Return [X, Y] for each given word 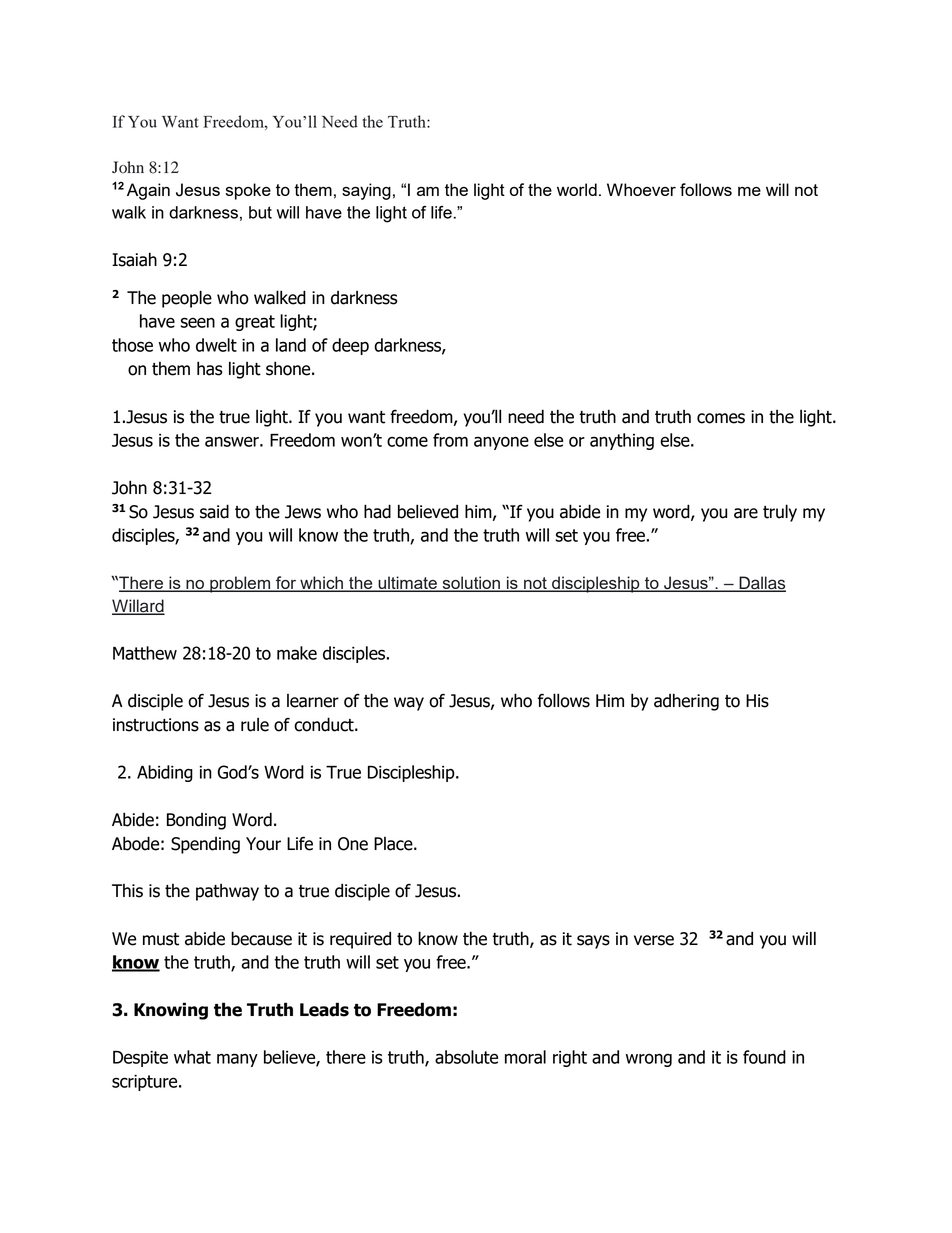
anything [622, 441]
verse [654, 940]
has [210, 368]
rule [255, 724]
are [746, 513]
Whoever [641, 189]
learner [313, 701]
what [192, 1057]
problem [240, 584]
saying [366, 191]
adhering [686, 702]
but [260, 212]
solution [471, 584]
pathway [227, 892]
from [450, 440]
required [360, 940]
